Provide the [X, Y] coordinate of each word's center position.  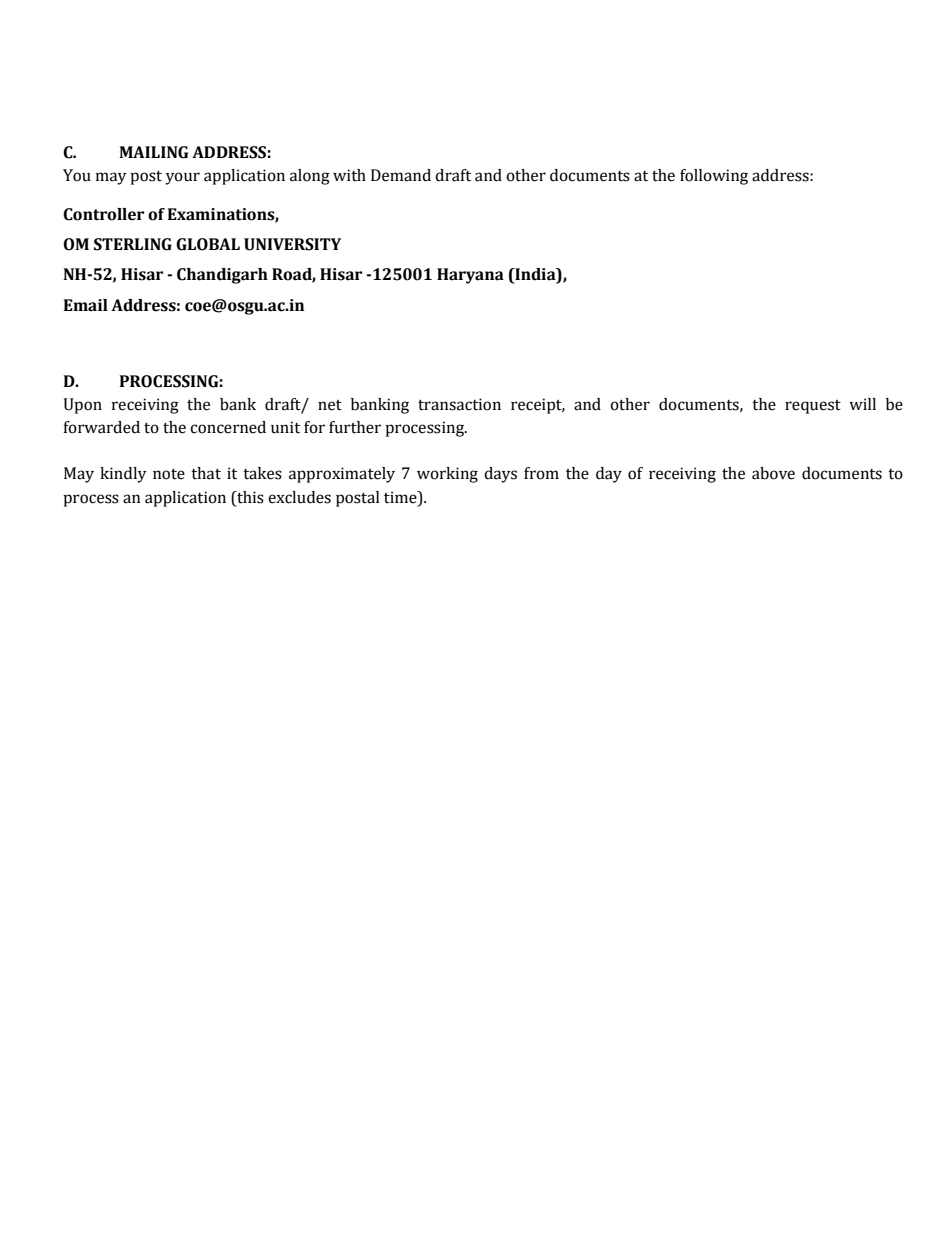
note [169, 474]
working [447, 475]
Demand [401, 175]
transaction [459, 404]
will [862, 404]
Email [86, 305]
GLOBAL [208, 244]
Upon [83, 406]
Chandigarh [222, 276]
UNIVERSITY [292, 244]
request [813, 407]
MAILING [153, 152]
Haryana [470, 276]
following [714, 177]
